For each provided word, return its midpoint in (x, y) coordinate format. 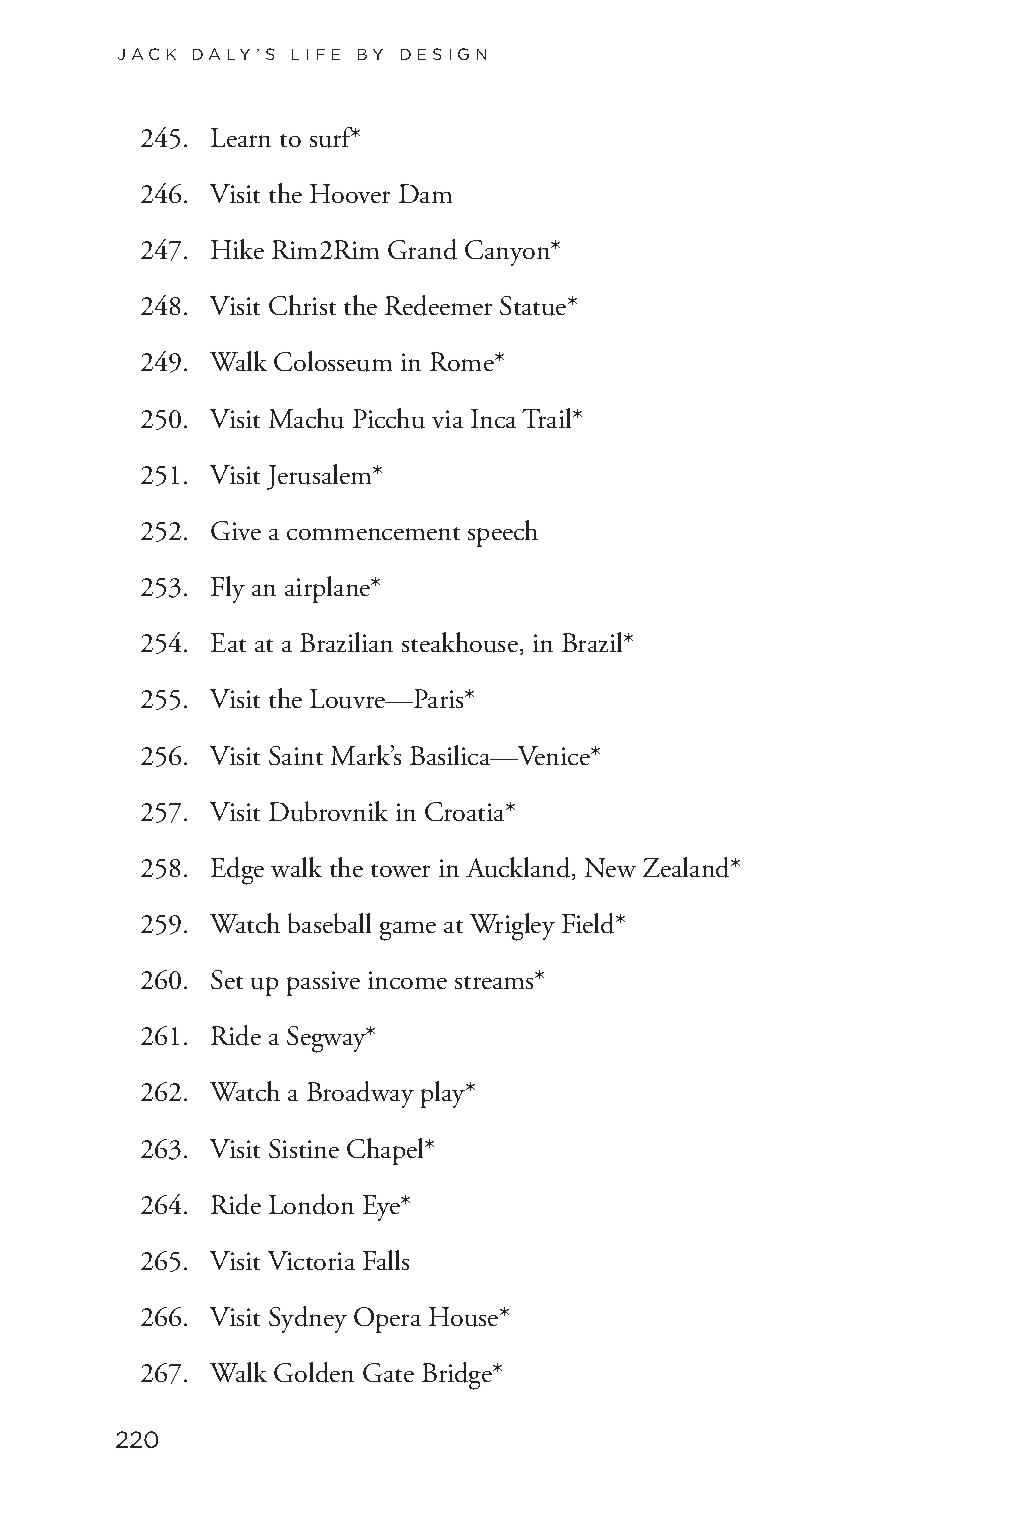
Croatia (466, 811)
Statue (534, 306)
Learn (241, 137)
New (610, 867)
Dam (425, 193)
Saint (296, 755)
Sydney (308, 1319)
